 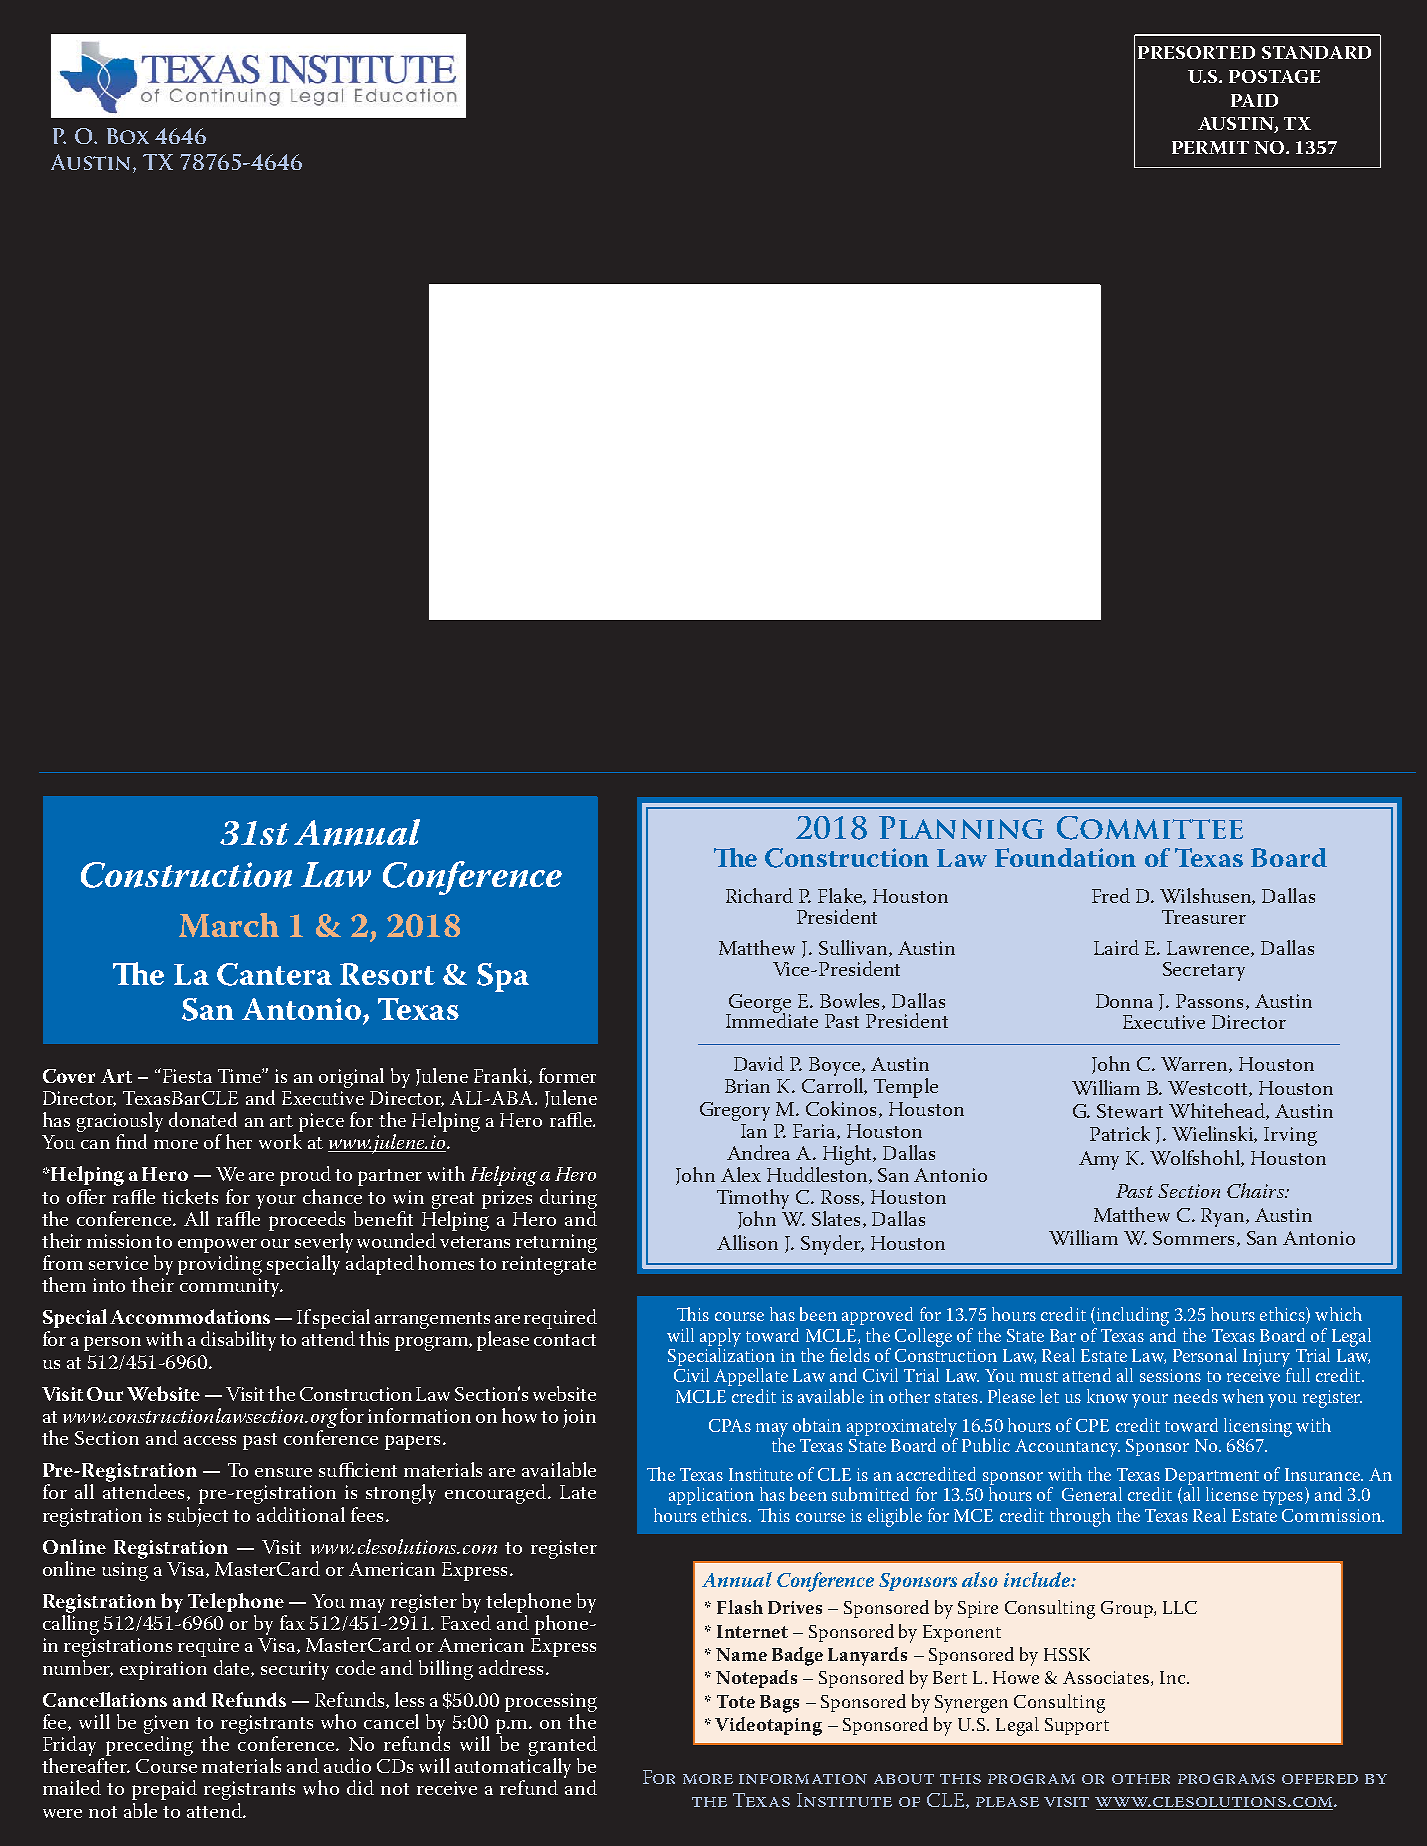 I want to click on POSTAGE, so click(x=1274, y=76).
